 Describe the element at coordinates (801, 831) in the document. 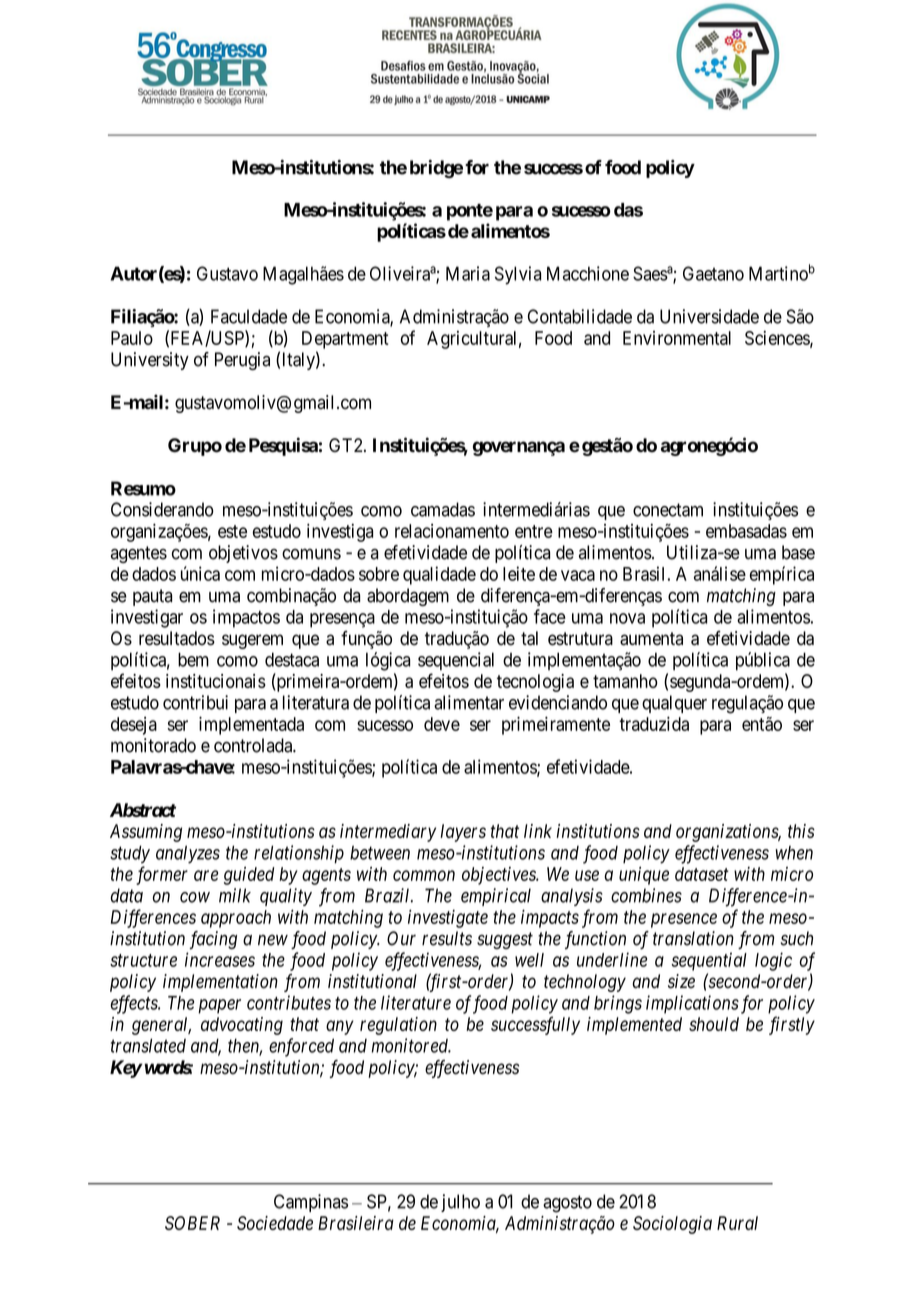

I see `this` at that location.
